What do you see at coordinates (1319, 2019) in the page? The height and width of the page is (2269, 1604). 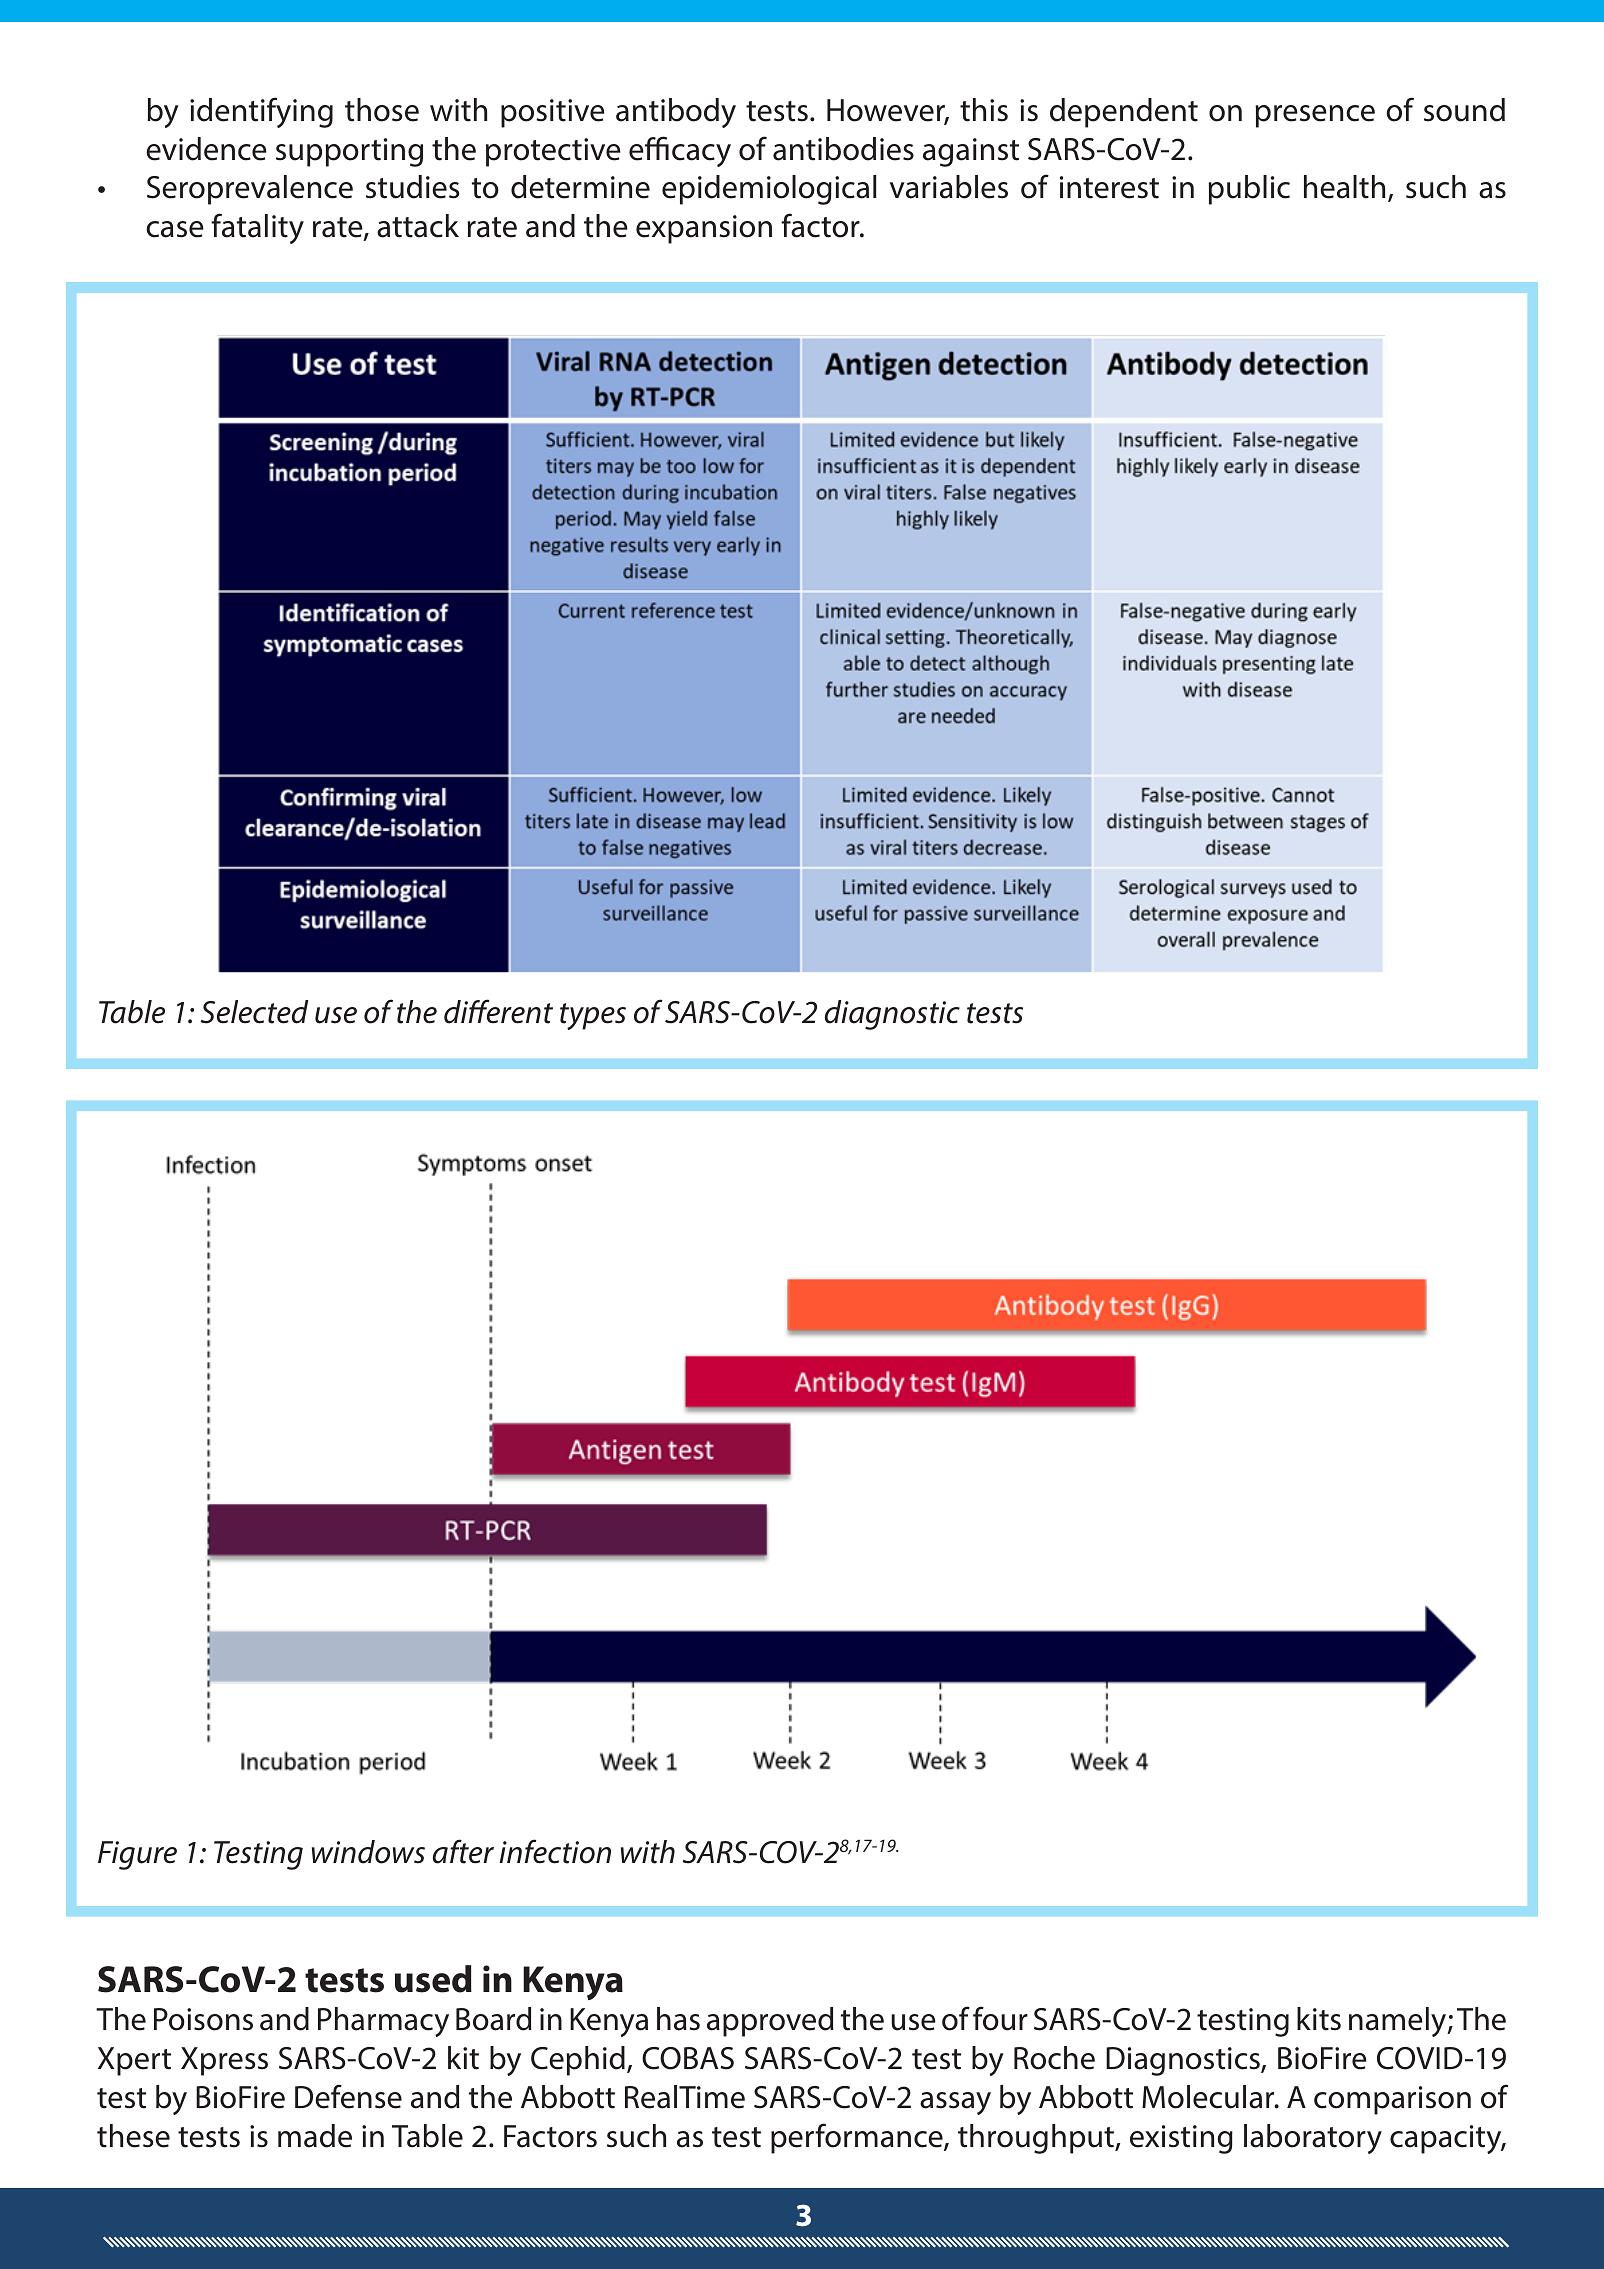 I see `kits` at bounding box center [1319, 2019].
